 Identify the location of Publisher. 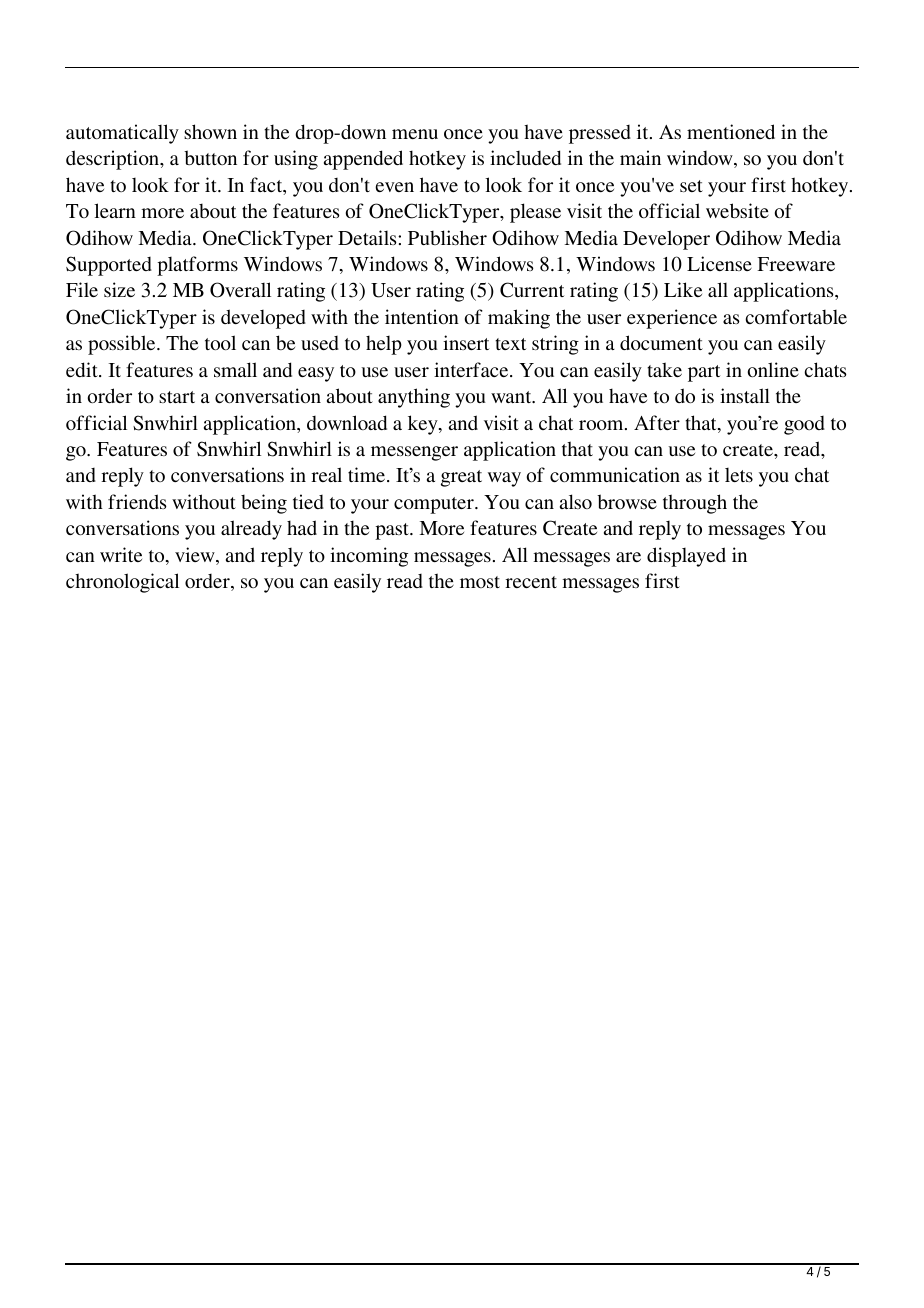
(447, 237).
